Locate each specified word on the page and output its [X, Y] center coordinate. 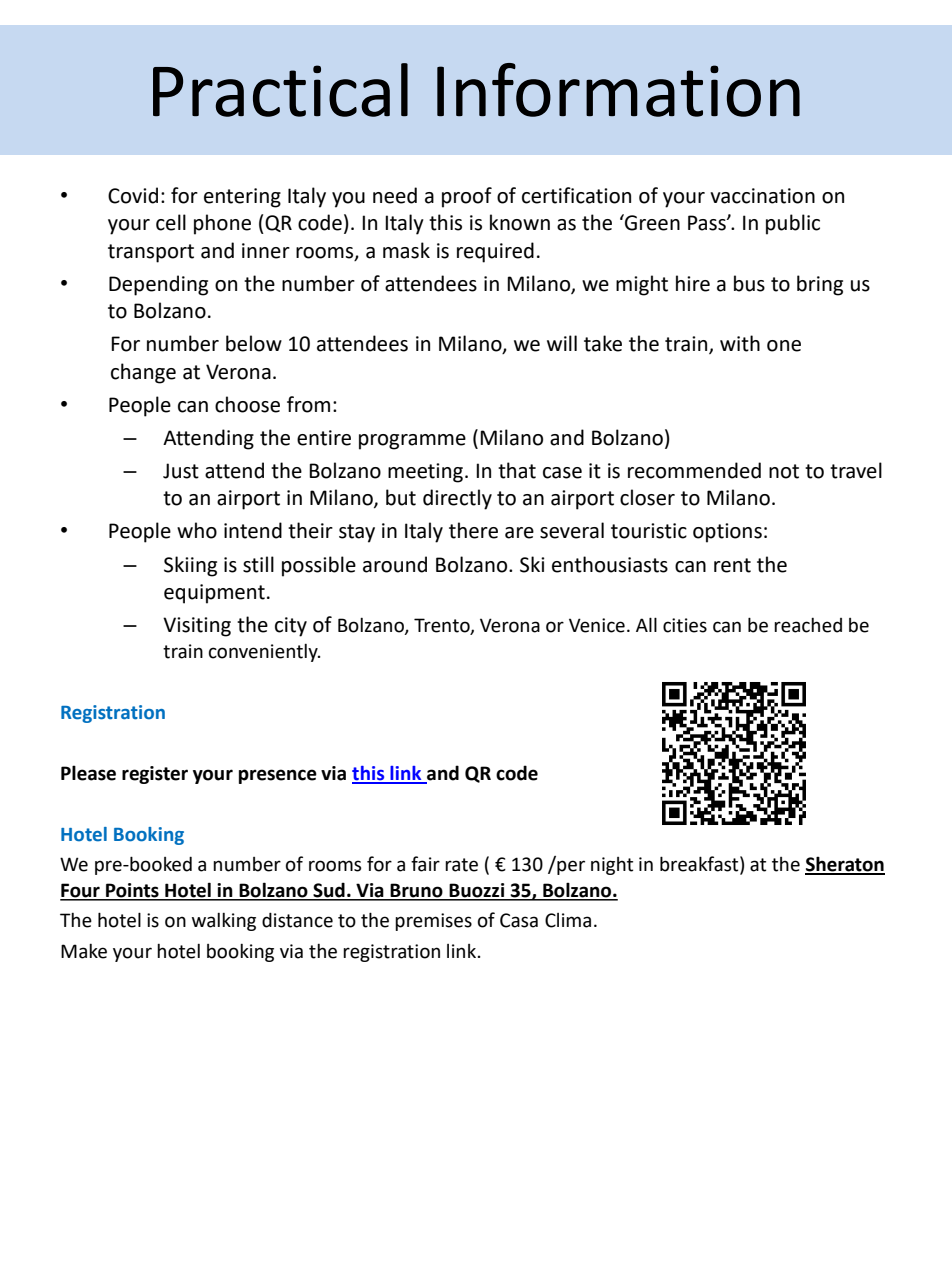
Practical [280, 90]
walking [224, 922]
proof [467, 197]
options [727, 533]
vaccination [762, 196]
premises [433, 922]
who [197, 530]
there [473, 530]
